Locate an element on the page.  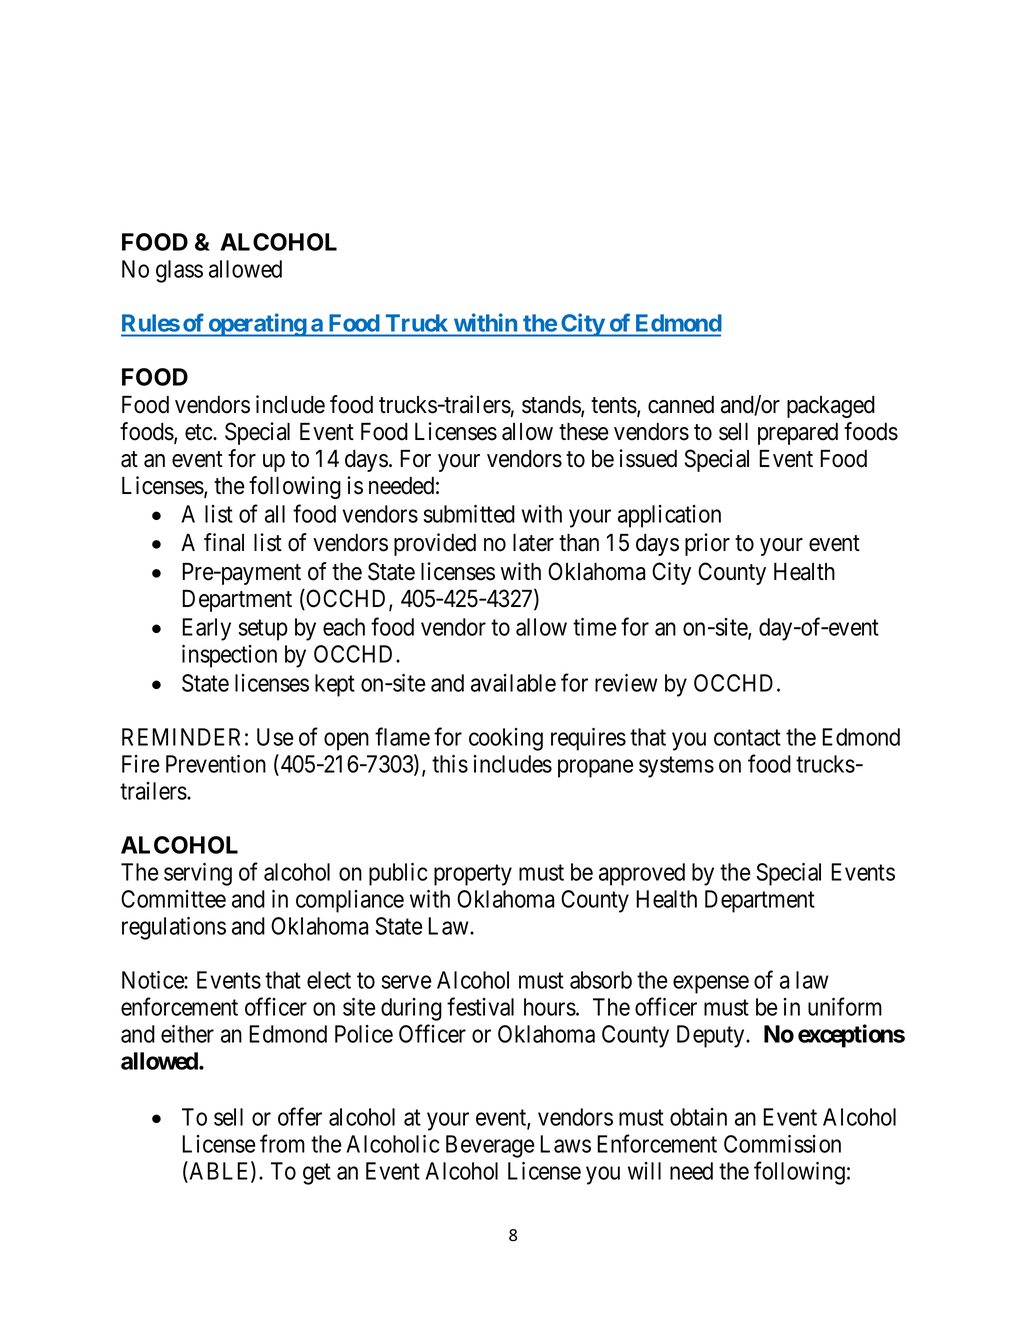
final is located at coordinates (224, 542).
